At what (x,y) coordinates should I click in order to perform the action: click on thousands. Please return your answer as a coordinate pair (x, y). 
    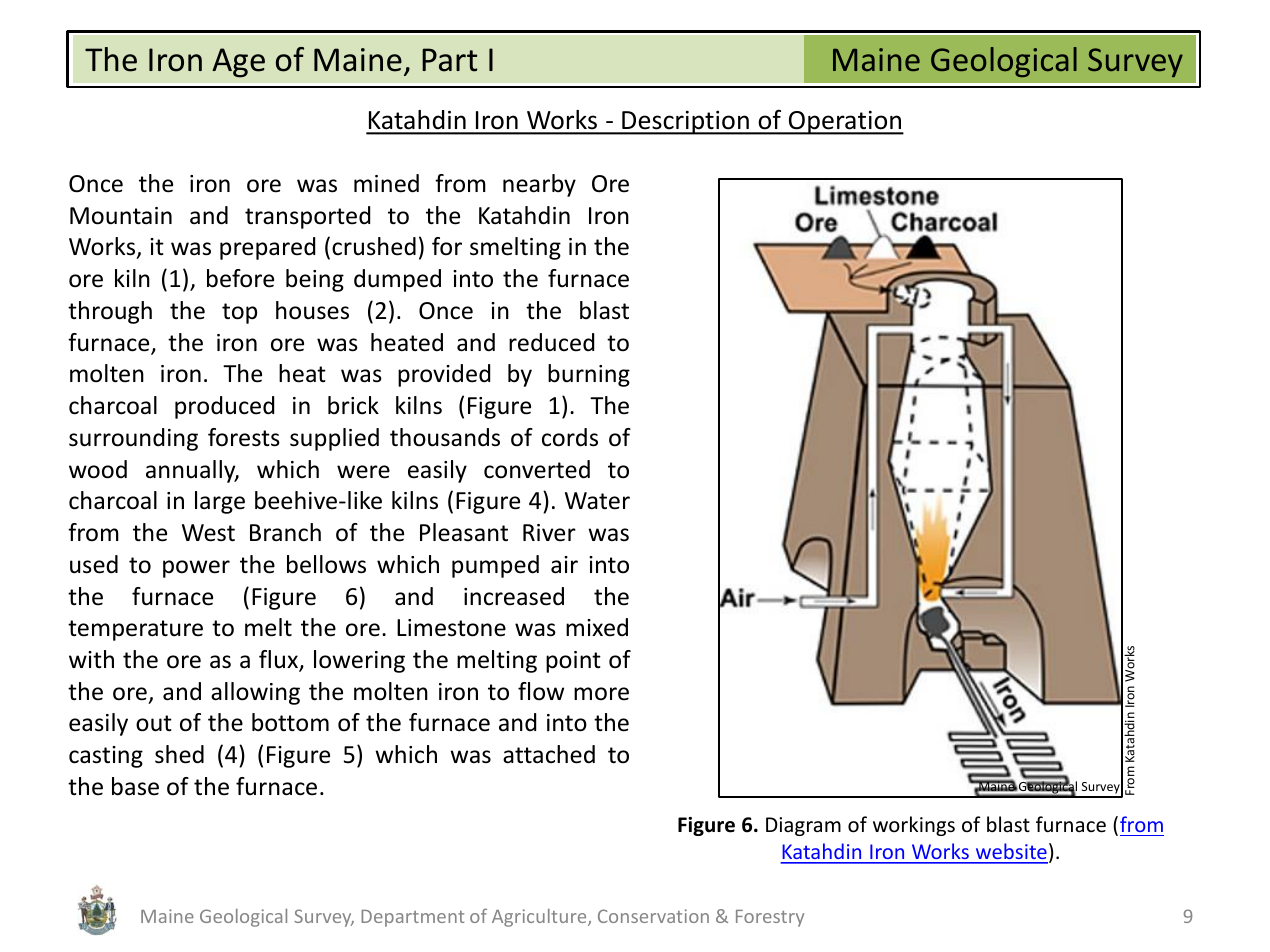
    Looking at the image, I should click on (445, 437).
